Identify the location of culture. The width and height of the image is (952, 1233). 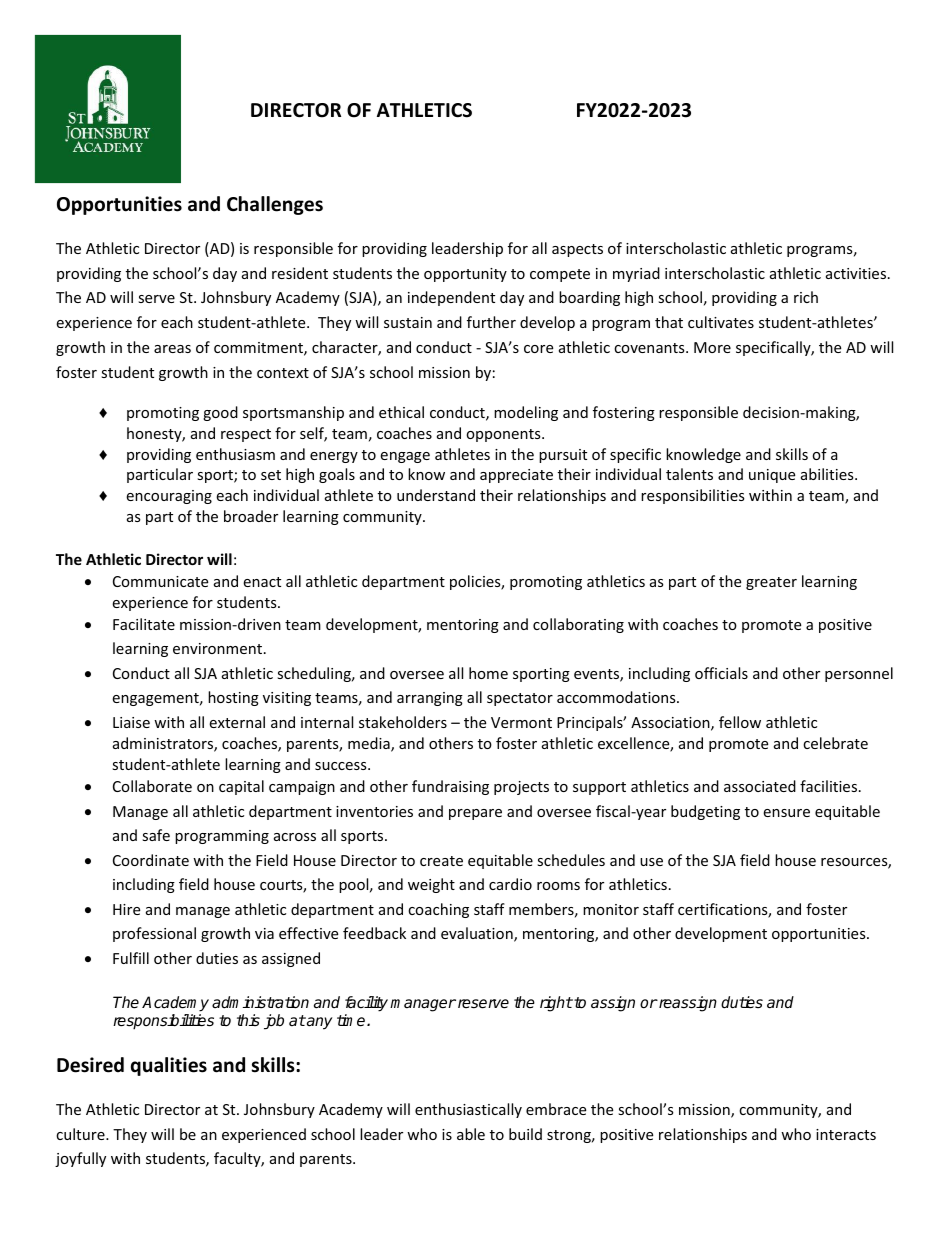
(81, 1134).
